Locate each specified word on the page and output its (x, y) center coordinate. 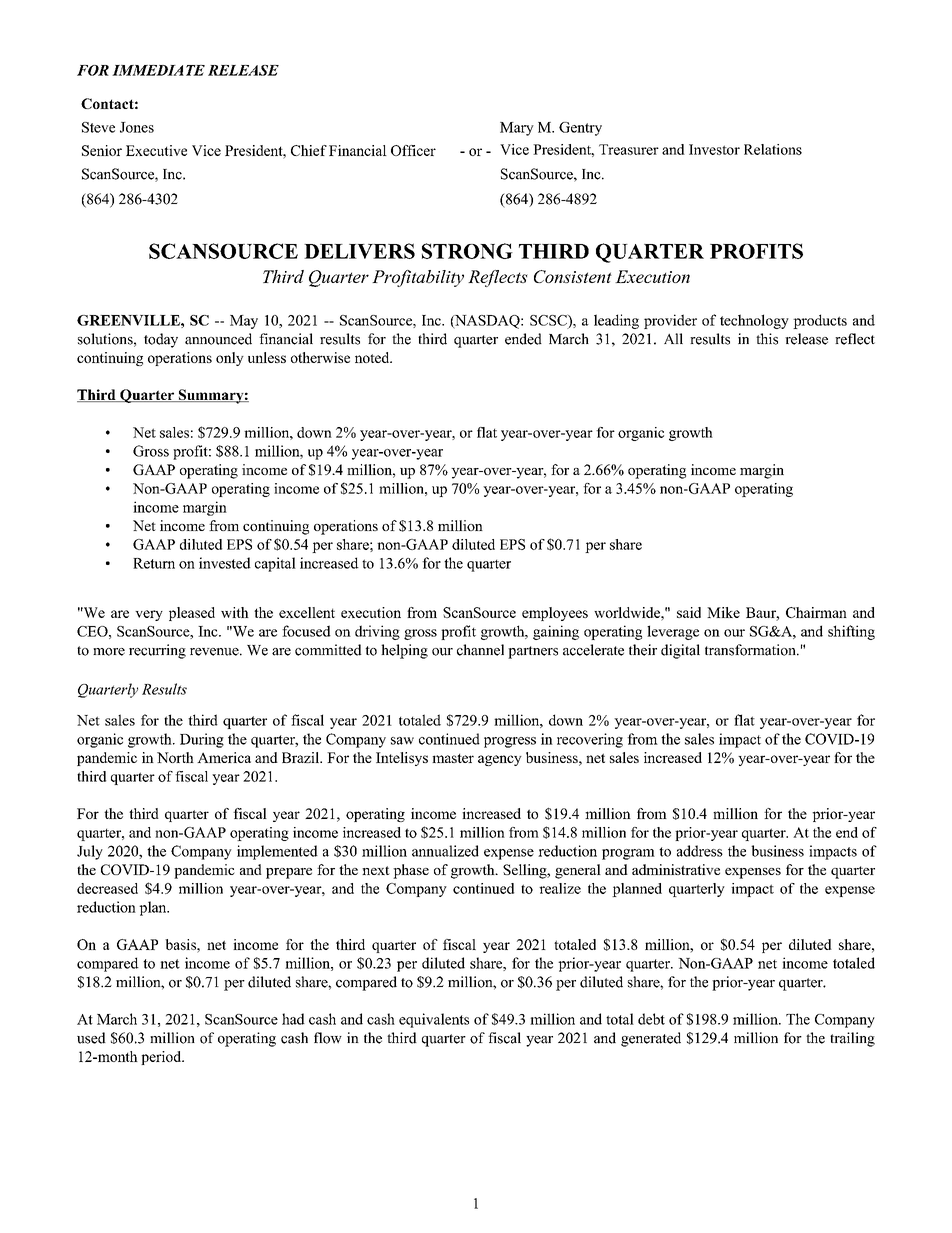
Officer (413, 150)
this (767, 339)
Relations (773, 149)
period (162, 1058)
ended (523, 339)
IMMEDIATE (158, 70)
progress (510, 742)
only (230, 359)
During (202, 740)
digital (680, 651)
